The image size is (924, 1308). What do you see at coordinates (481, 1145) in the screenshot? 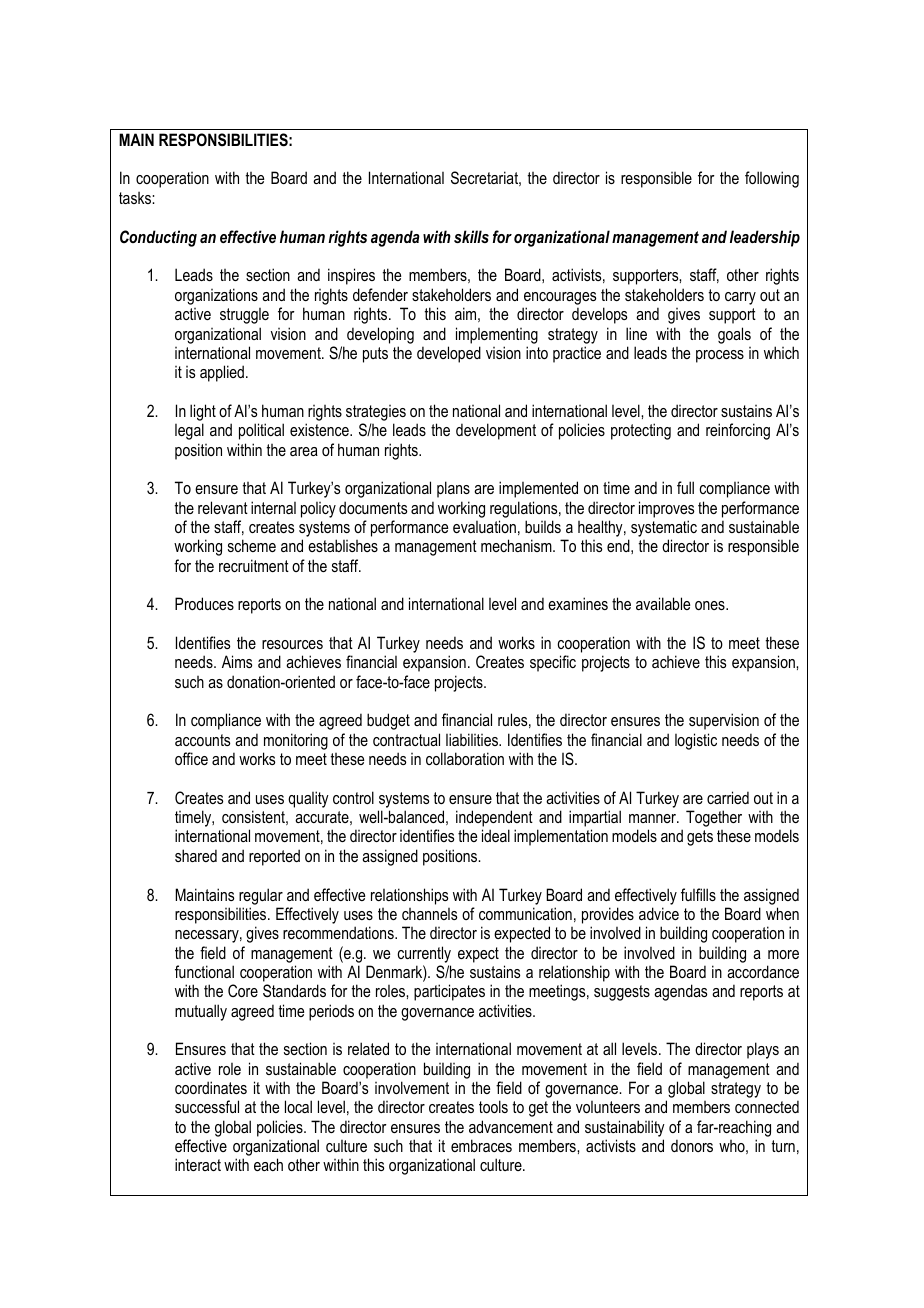
I see `embraces` at bounding box center [481, 1145].
